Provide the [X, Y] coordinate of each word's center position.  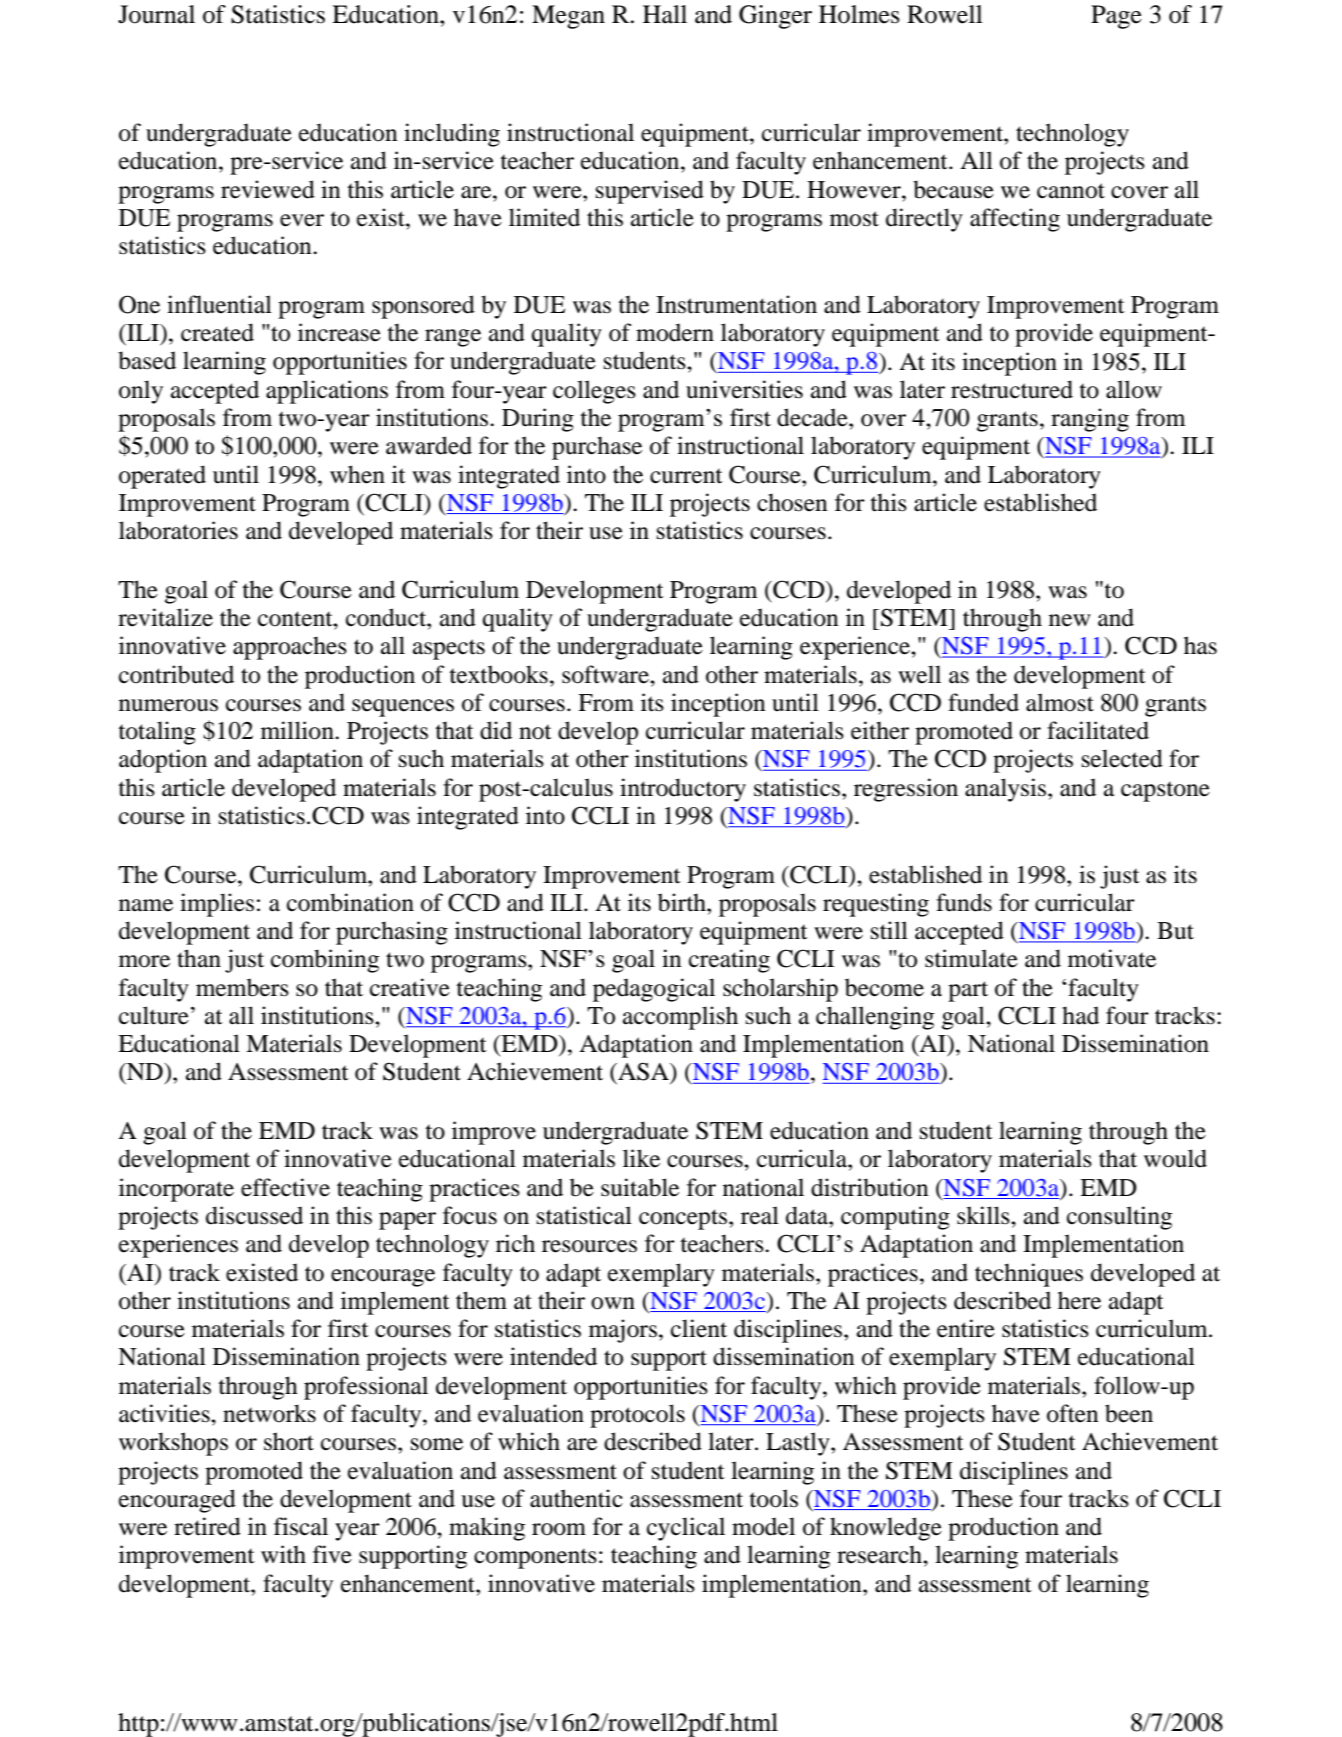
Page [1116, 17]
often [1072, 1413]
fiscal [301, 1526]
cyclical [686, 1529]
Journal [156, 14]
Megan [568, 17]
